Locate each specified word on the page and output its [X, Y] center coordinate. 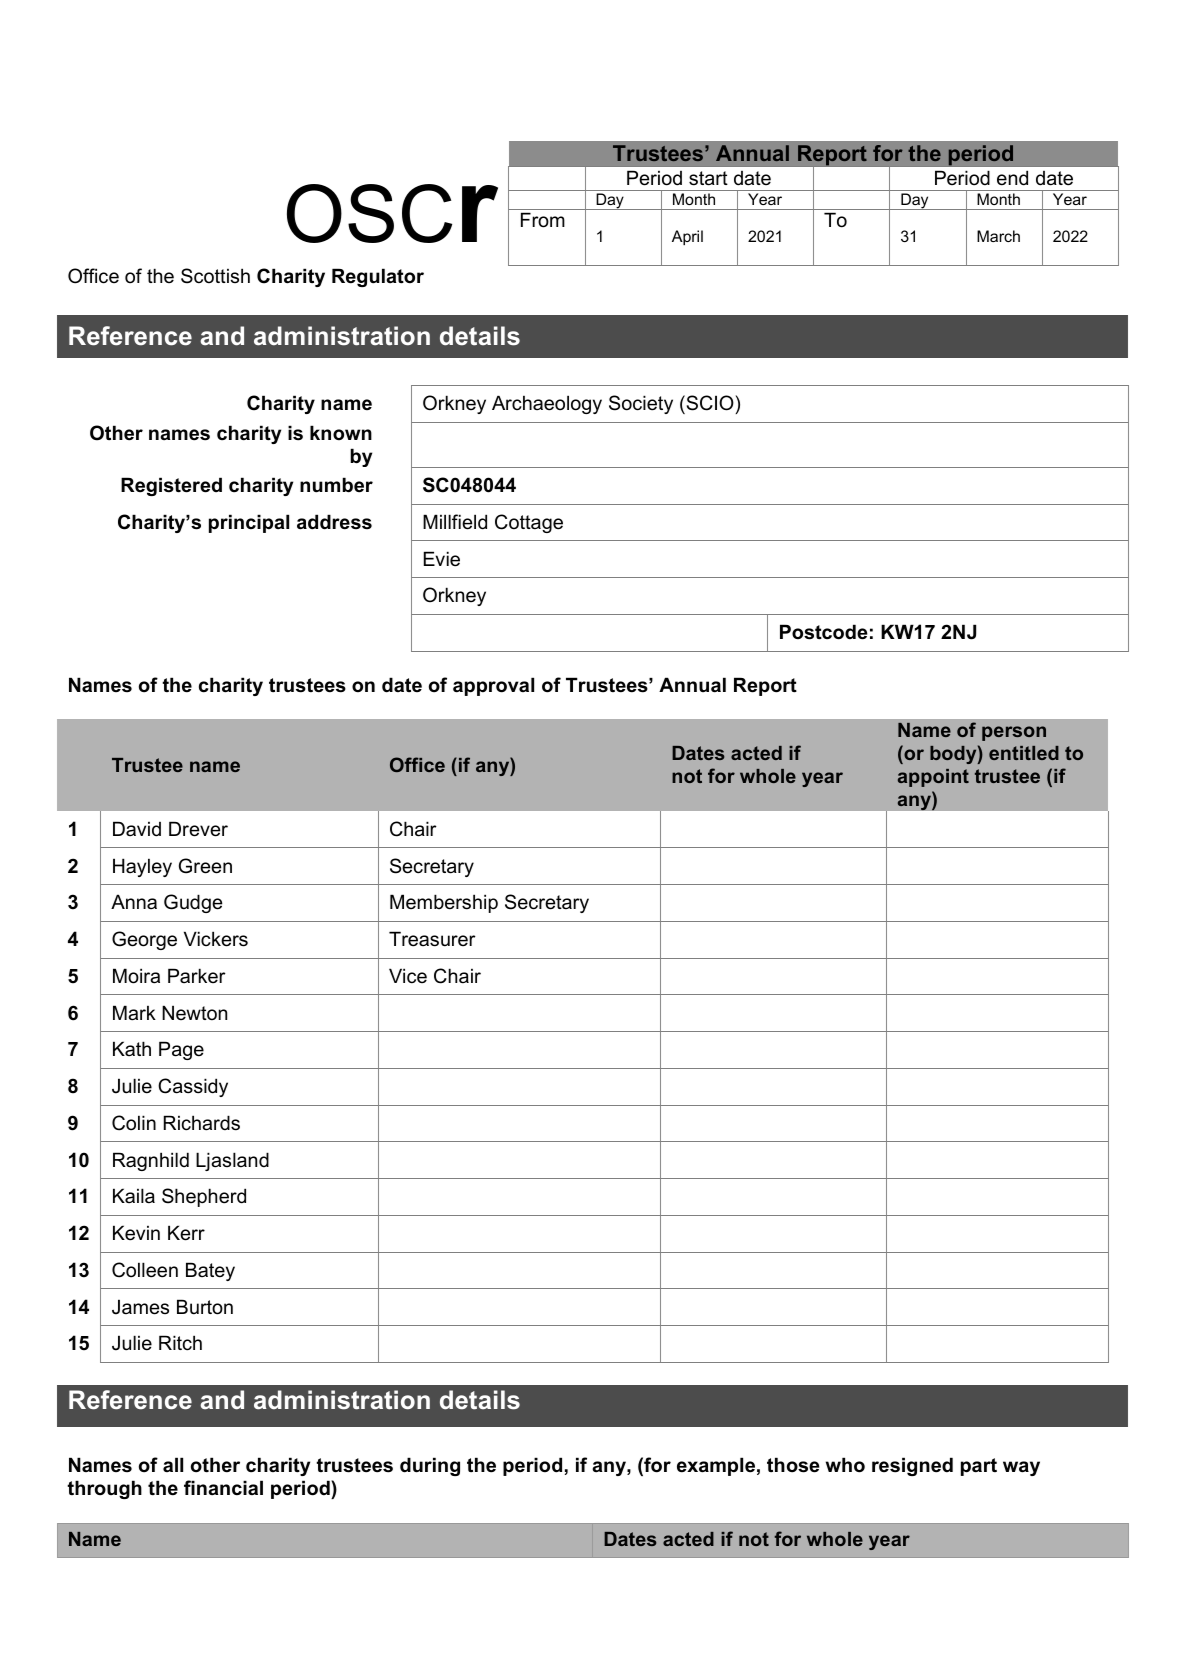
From [543, 220]
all [173, 1464]
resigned [912, 1466]
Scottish [215, 276]
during [430, 1466]
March [998, 236]
